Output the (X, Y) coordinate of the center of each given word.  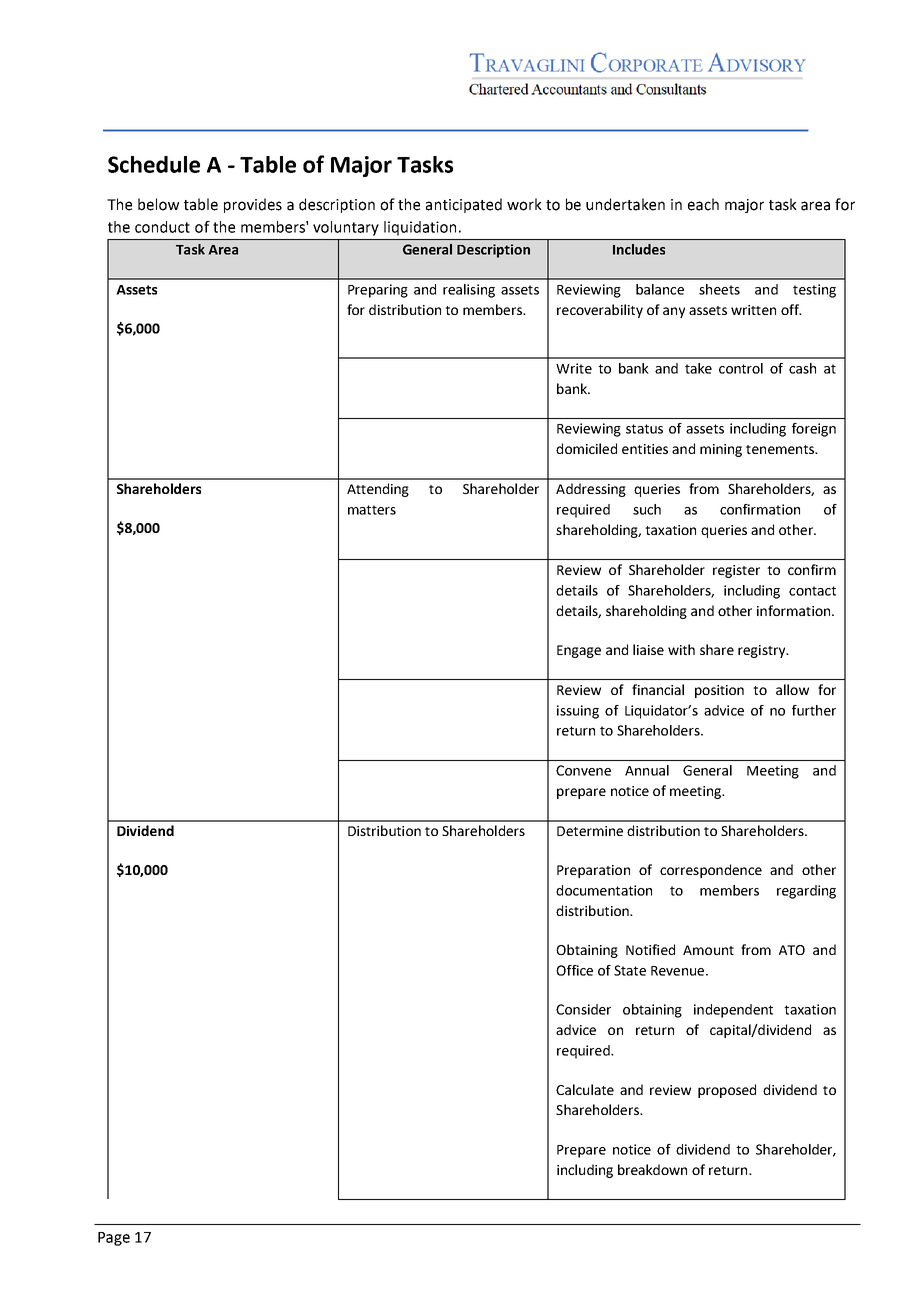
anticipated (464, 205)
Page (114, 1239)
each (703, 204)
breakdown (652, 1169)
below (158, 204)
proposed (727, 1091)
